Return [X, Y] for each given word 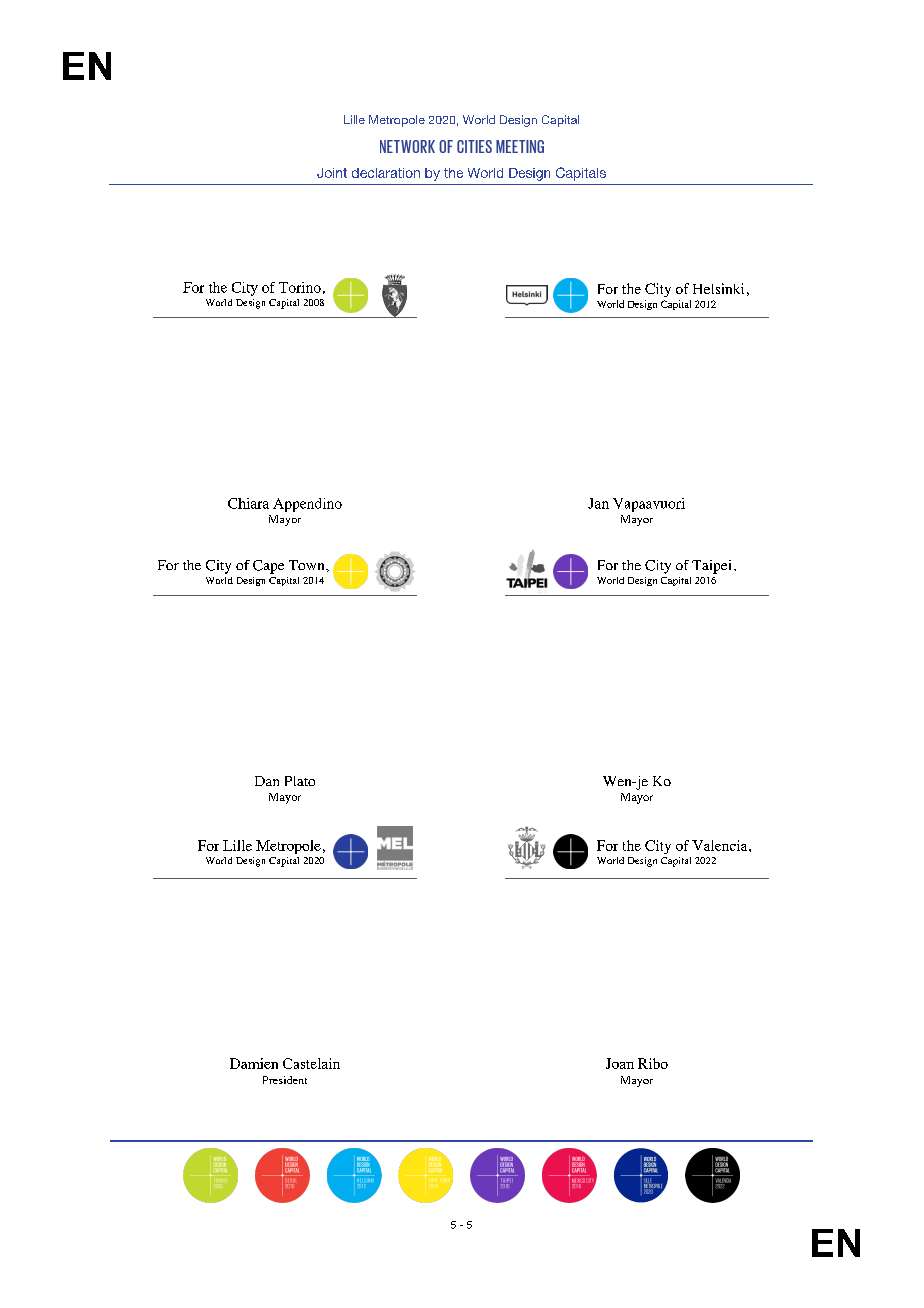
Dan [267, 781]
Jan [598, 503]
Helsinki [718, 288]
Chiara [248, 503]
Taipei [711, 567]
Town [308, 565]
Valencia [721, 845]
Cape [268, 567]
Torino [300, 287]
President [285, 1080]
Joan [620, 1063]
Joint [332, 173]
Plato [300, 781]
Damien [254, 1063]
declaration [386, 173]
